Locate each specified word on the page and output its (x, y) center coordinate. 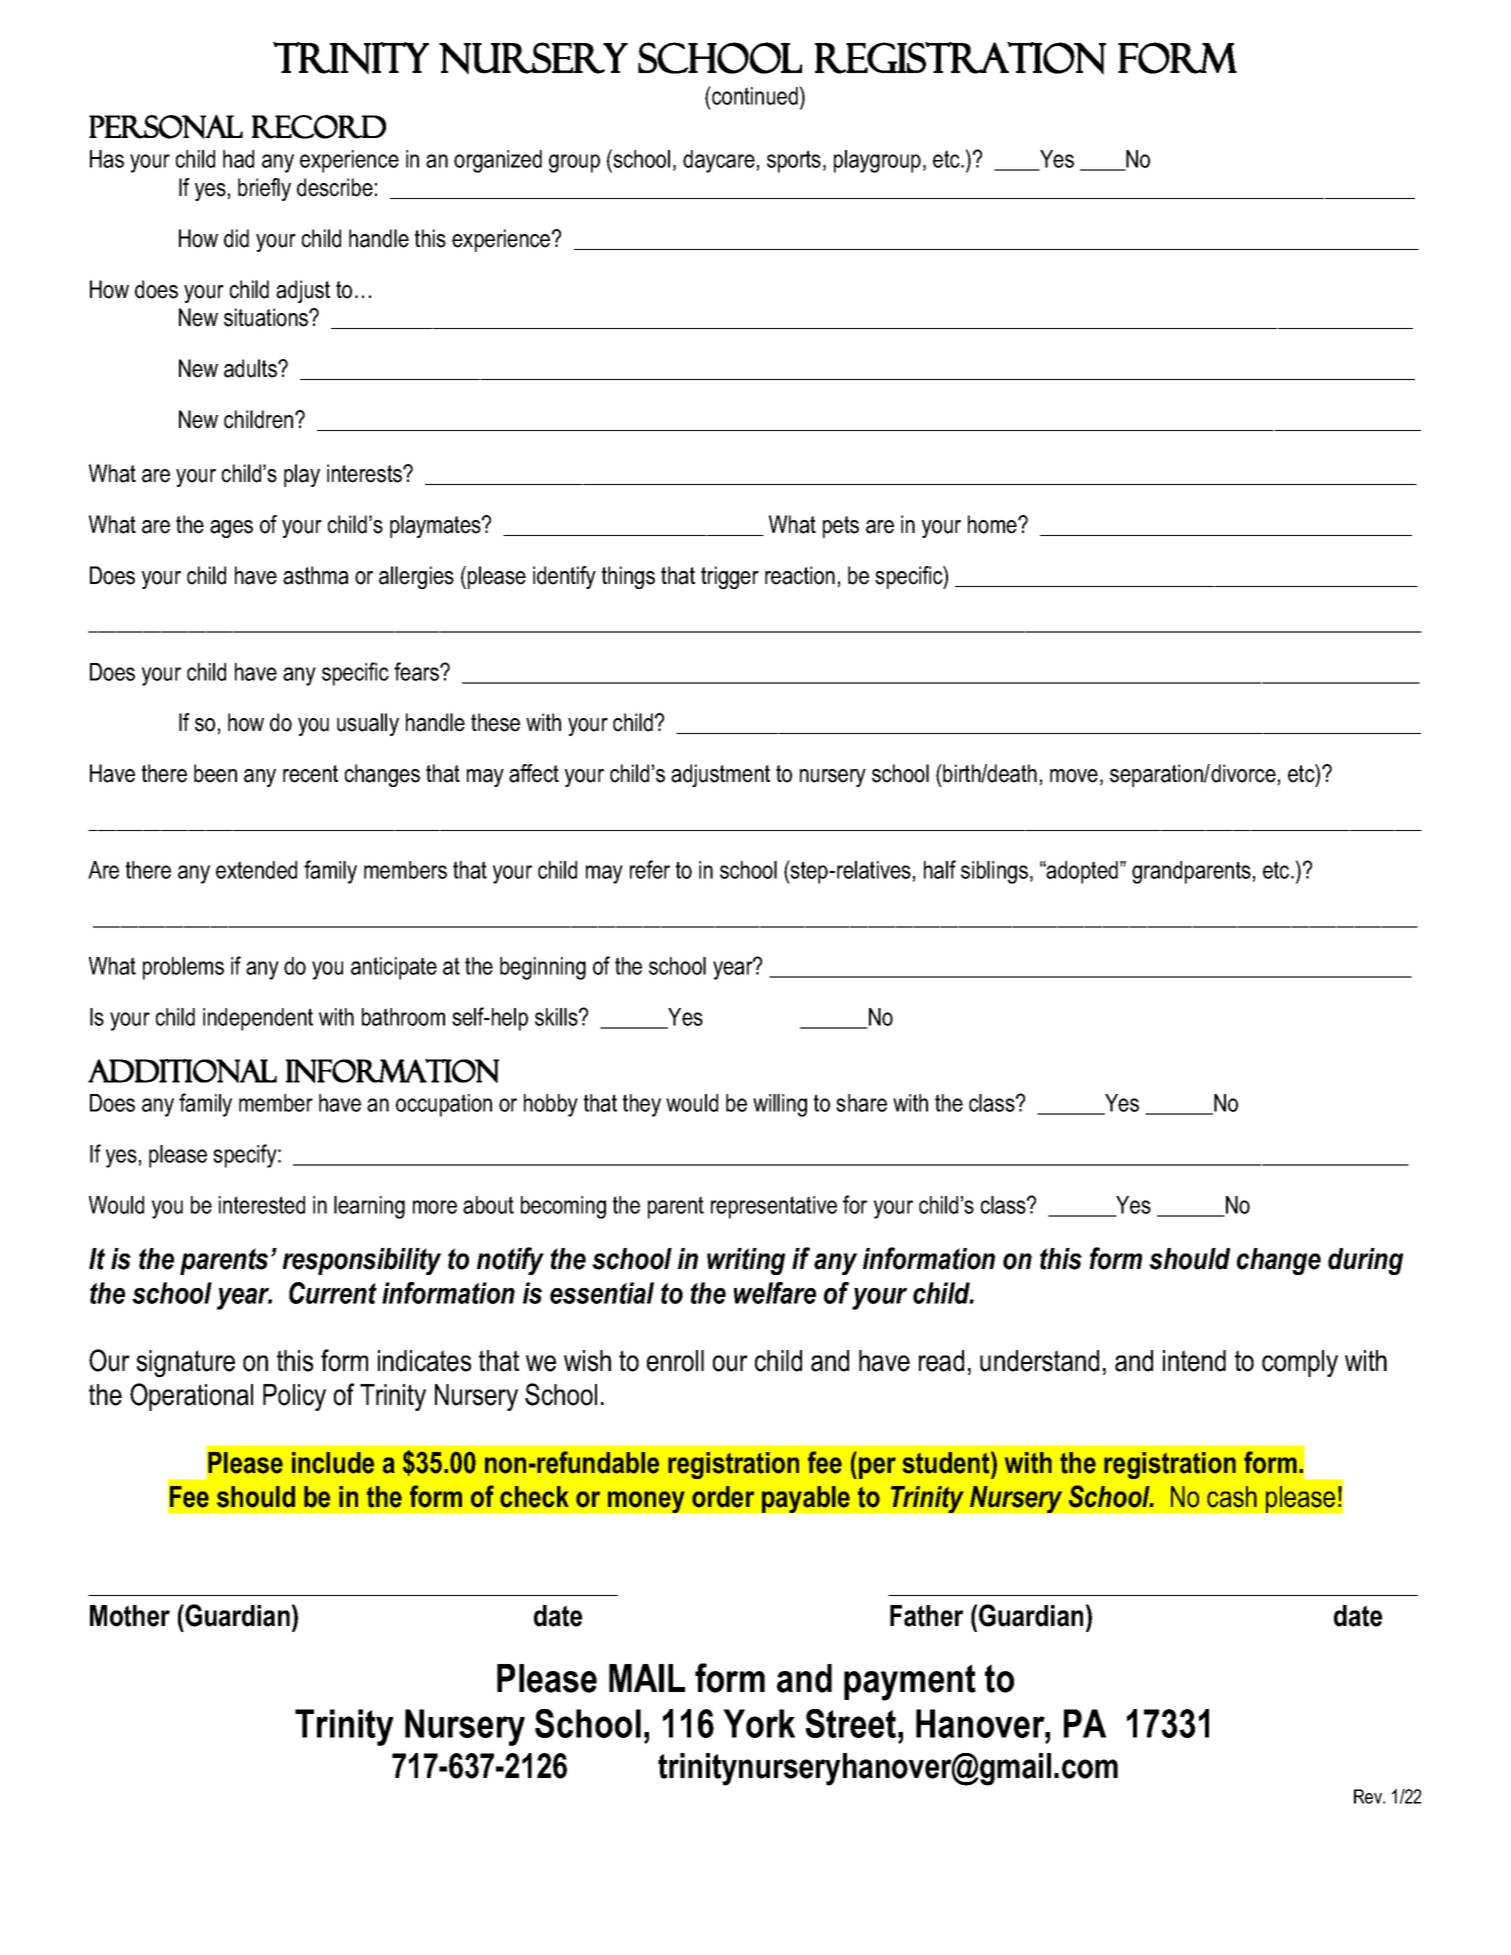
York (759, 1723)
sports (794, 161)
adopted (1081, 872)
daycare (719, 161)
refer (650, 869)
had (238, 159)
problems (183, 968)
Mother (130, 1616)
